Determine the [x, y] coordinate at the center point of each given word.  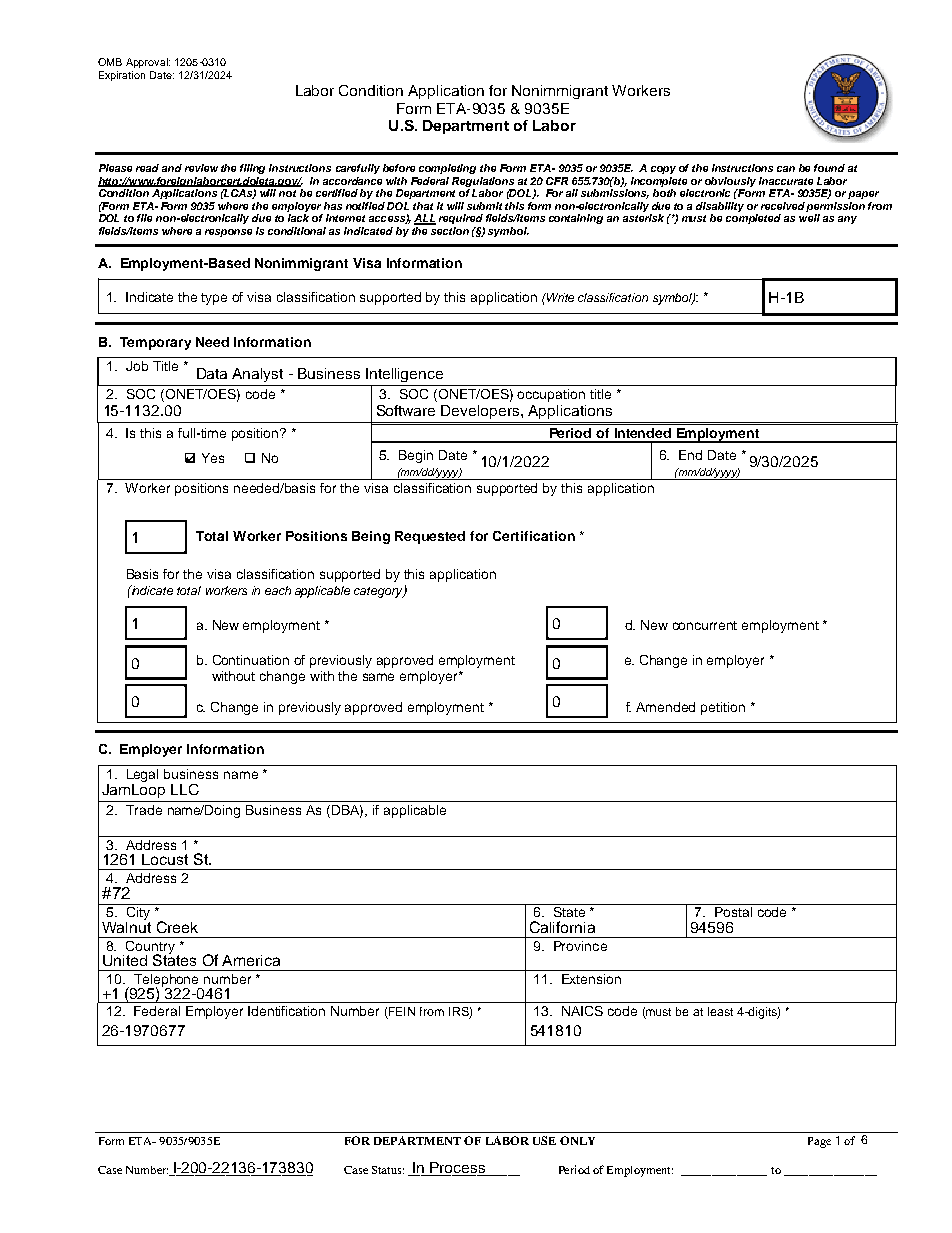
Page [819, 1142]
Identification [286, 1011]
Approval [148, 63]
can [786, 169]
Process [457, 1167]
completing [447, 169]
